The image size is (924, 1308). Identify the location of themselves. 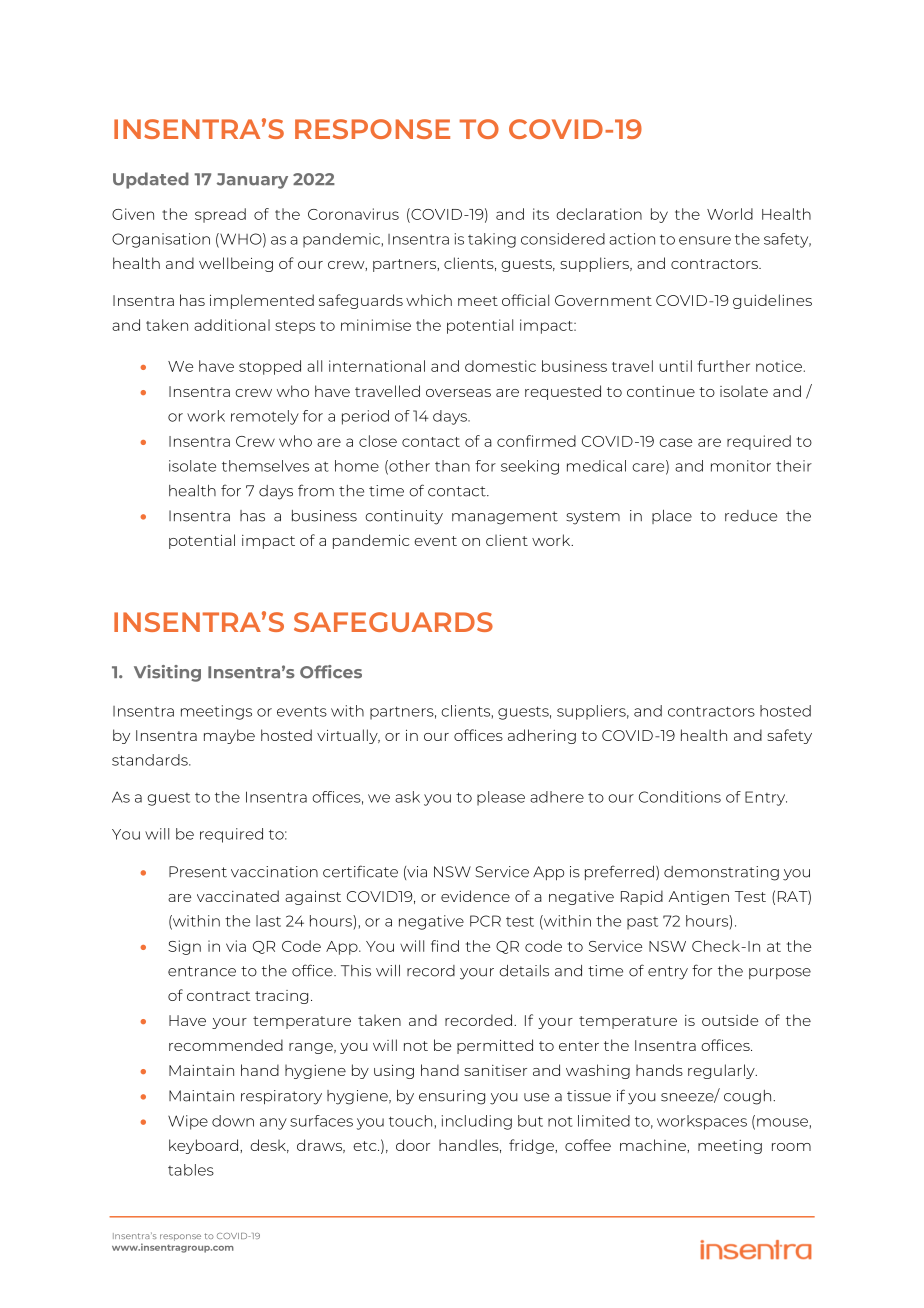
(265, 466).
